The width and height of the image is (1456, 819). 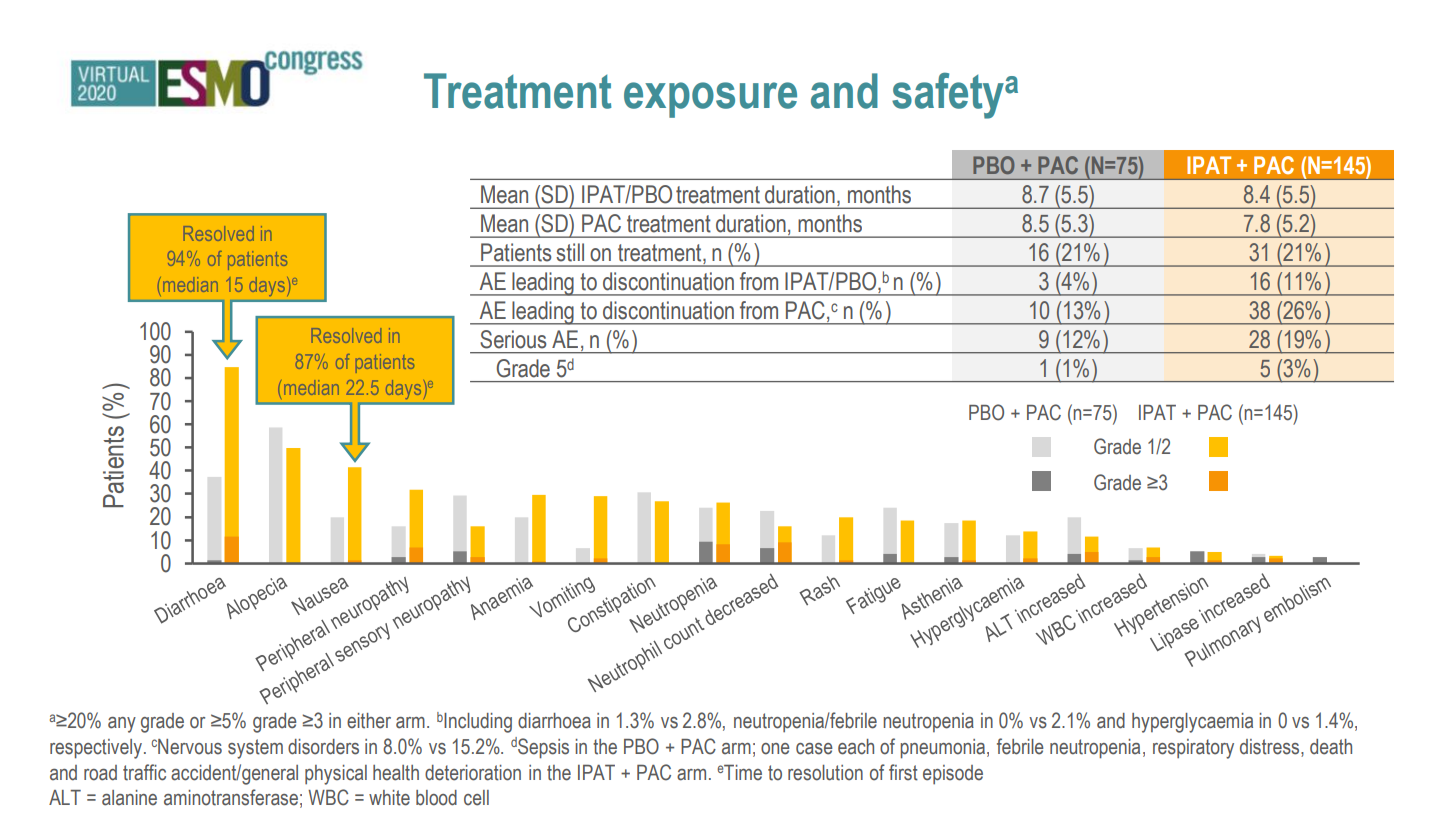 What do you see at coordinates (710, 100) in the image?
I see `exposure` at bounding box center [710, 100].
